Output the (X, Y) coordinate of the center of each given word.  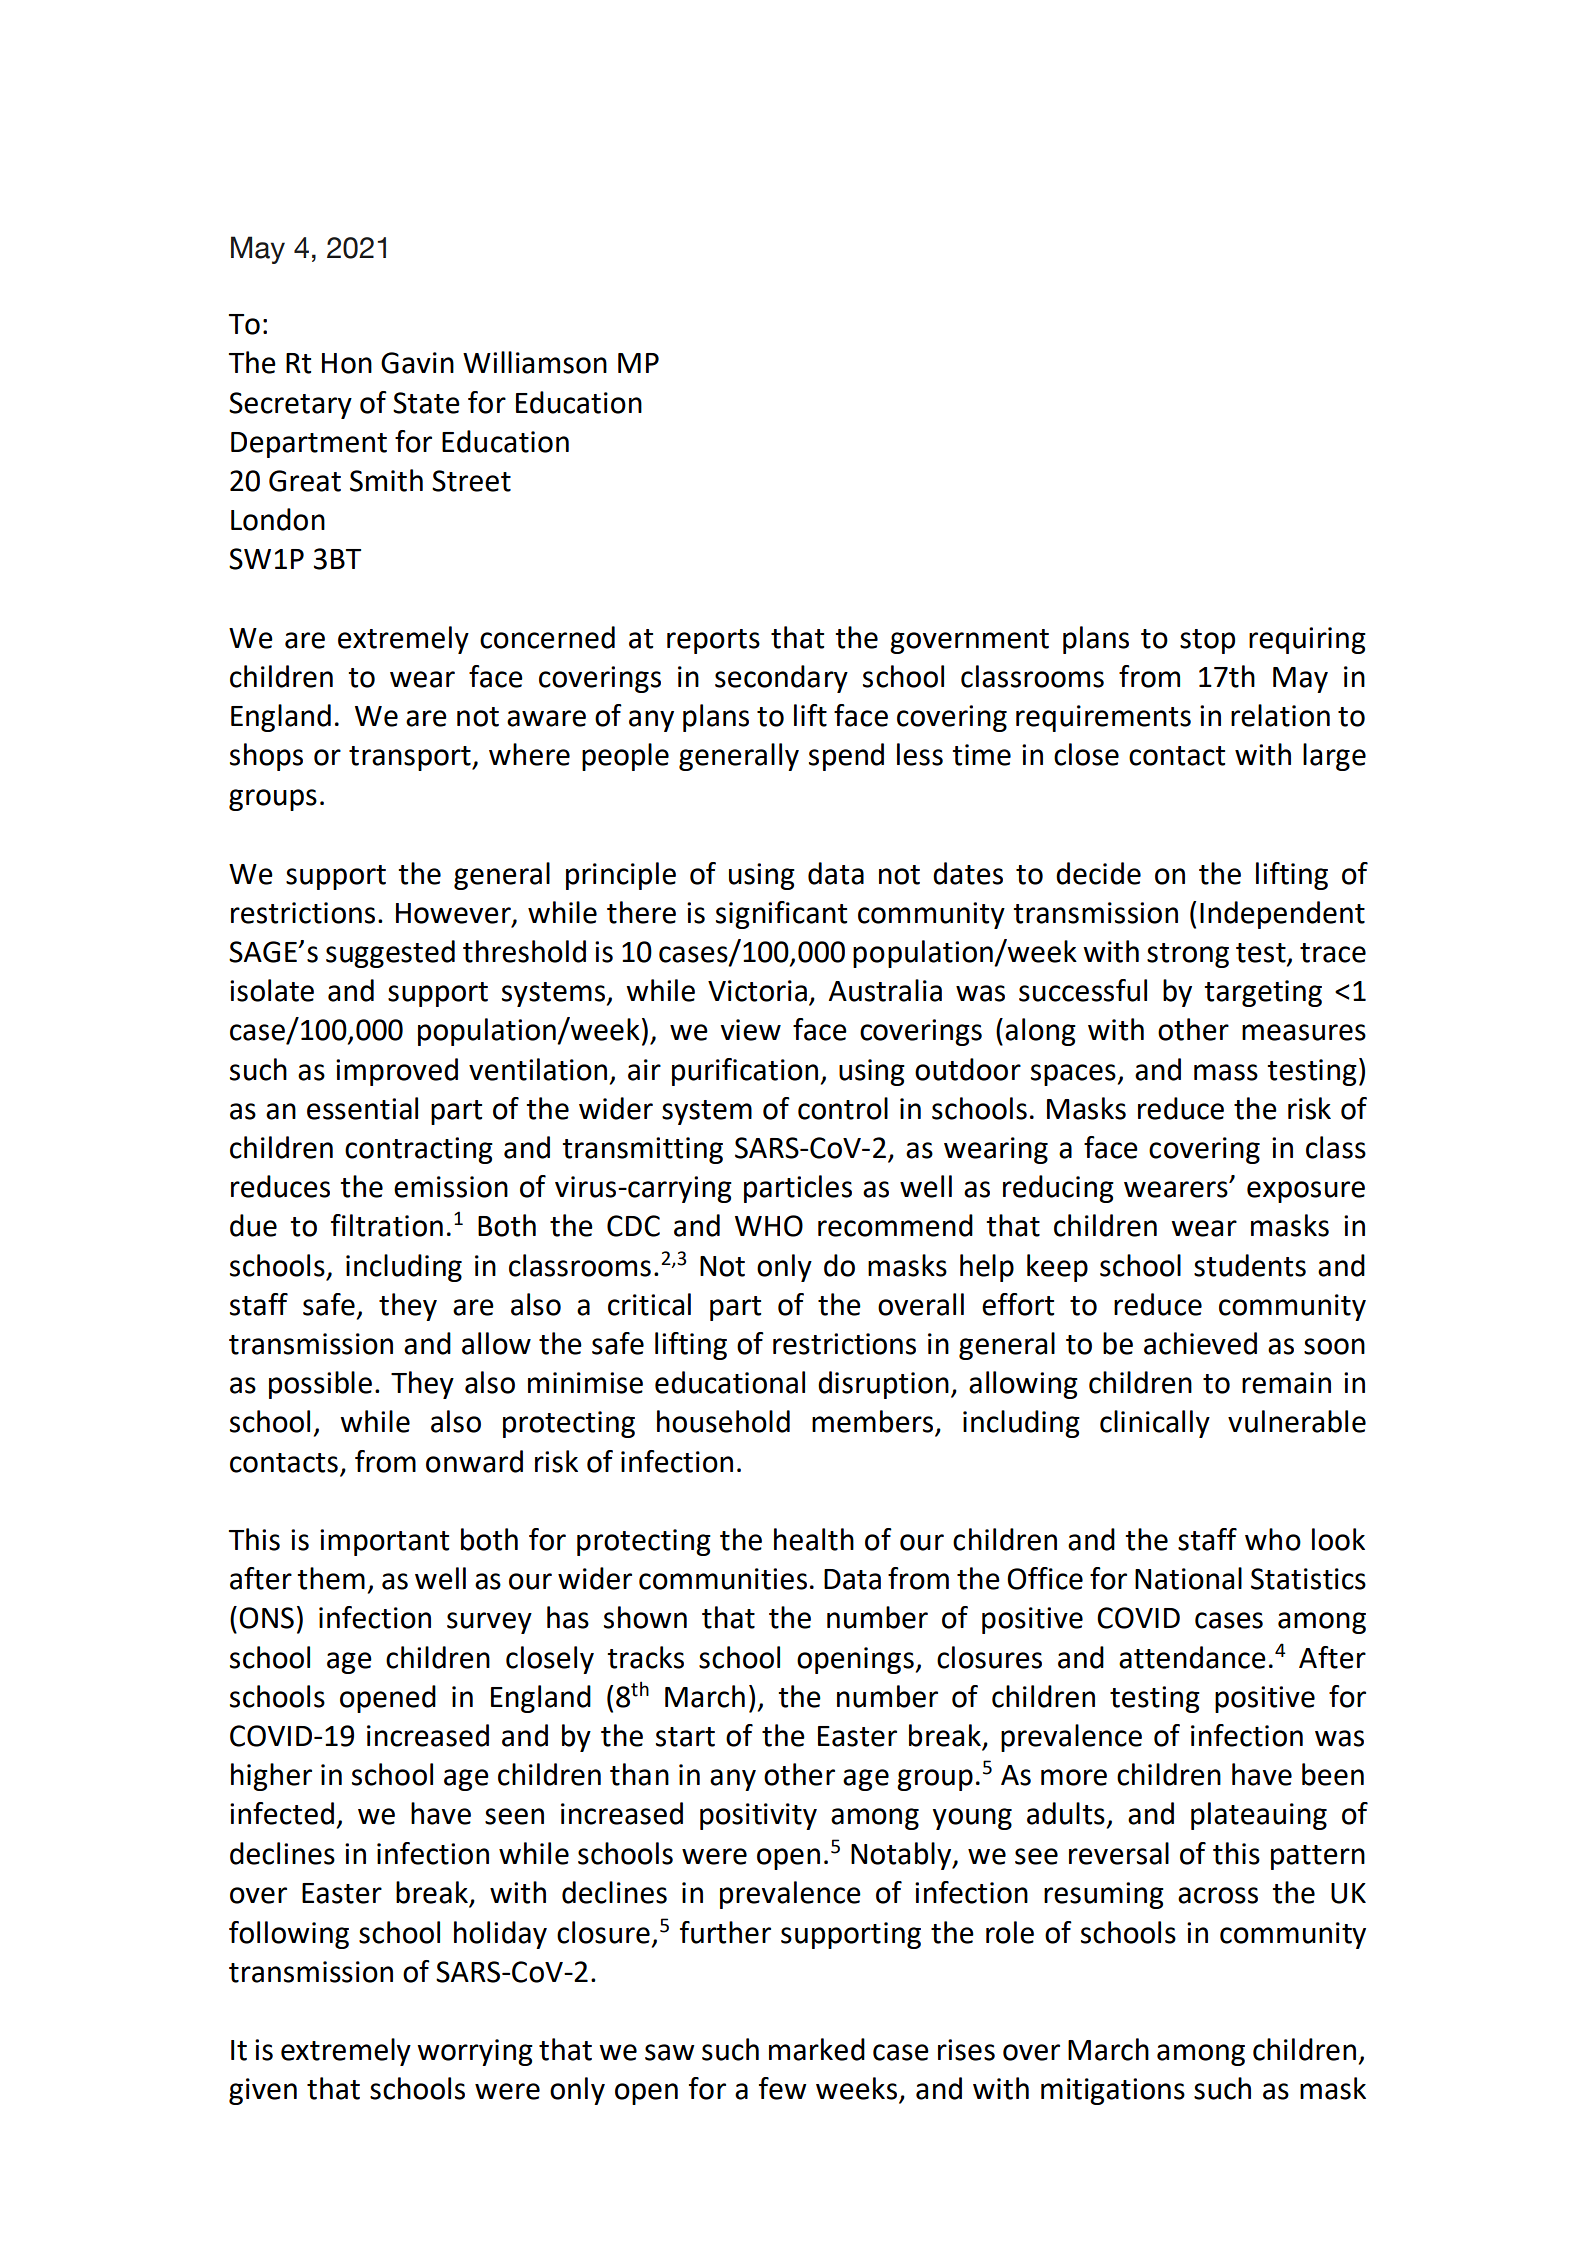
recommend (895, 1225)
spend (846, 757)
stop (1207, 641)
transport (411, 758)
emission (451, 1187)
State (426, 403)
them (331, 1578)
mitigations (1113, 2091)
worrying (475, 2052)
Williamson (535, 362)
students (1250, 1265)
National (1188, 1578)
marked (817, 2049)
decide (1098, 873)
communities (723, 1579)
